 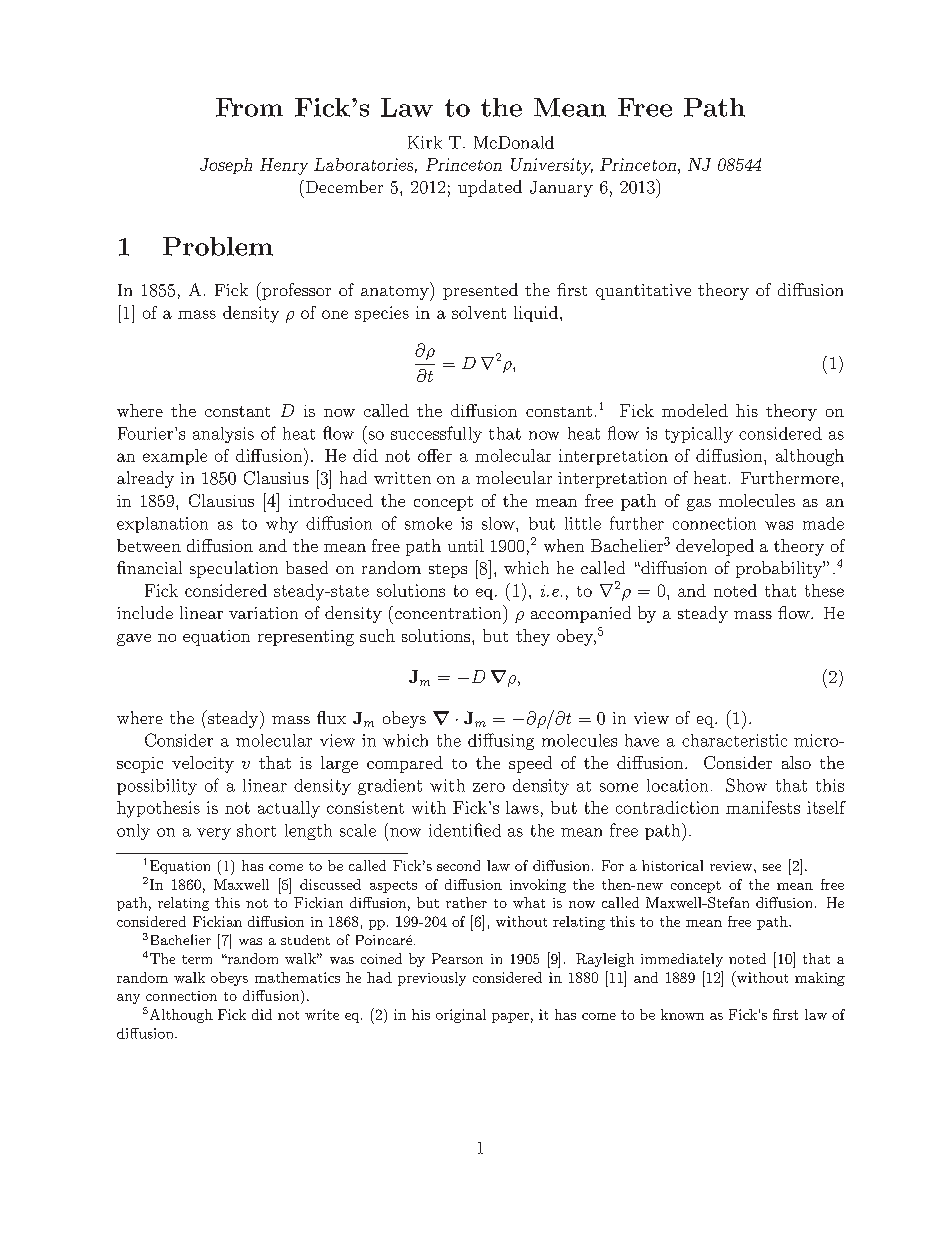 I want to click on until, so click(x=466, y=545).
